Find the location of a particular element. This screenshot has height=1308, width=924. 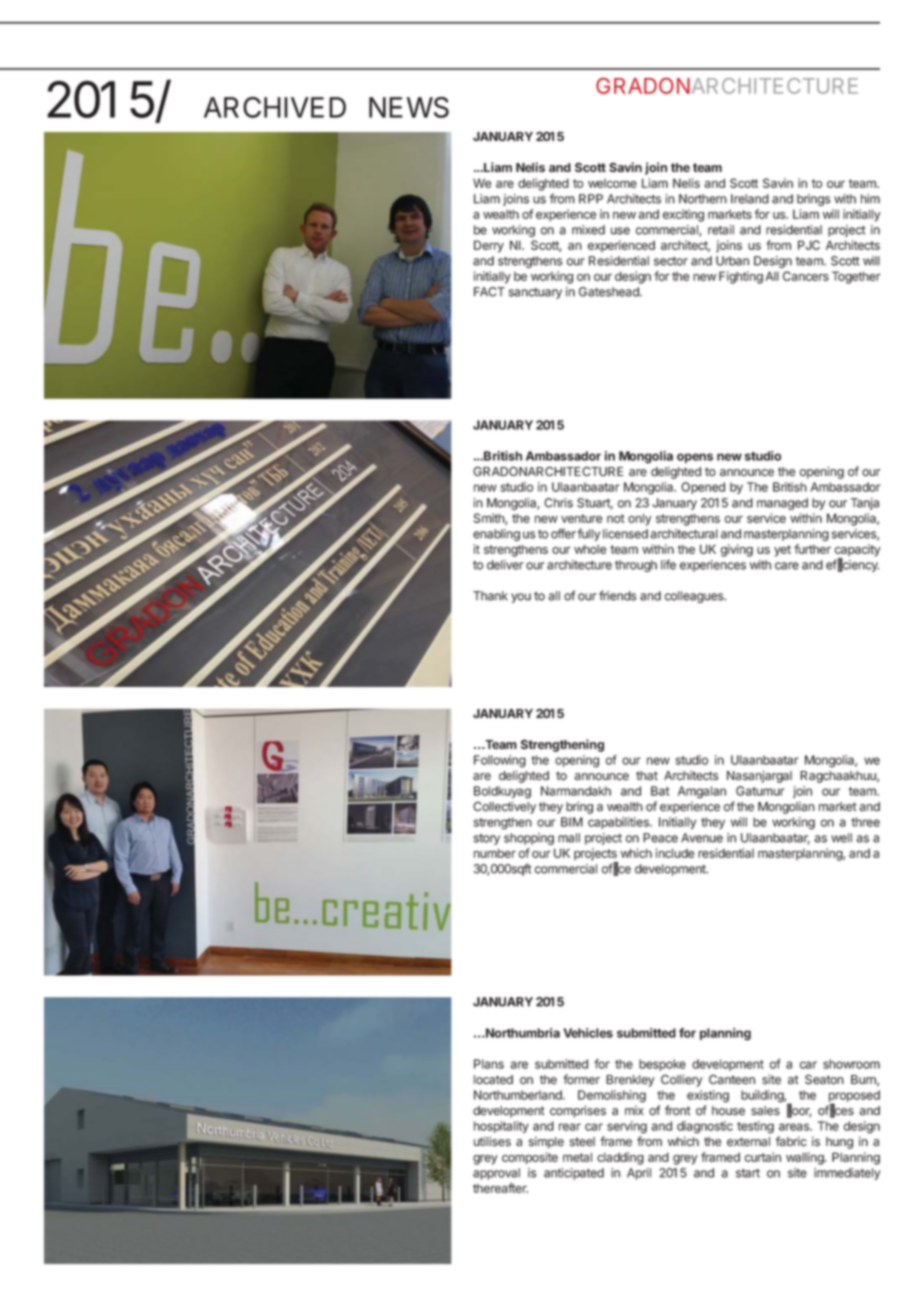

welcome is located at coordinates (612, 183).
